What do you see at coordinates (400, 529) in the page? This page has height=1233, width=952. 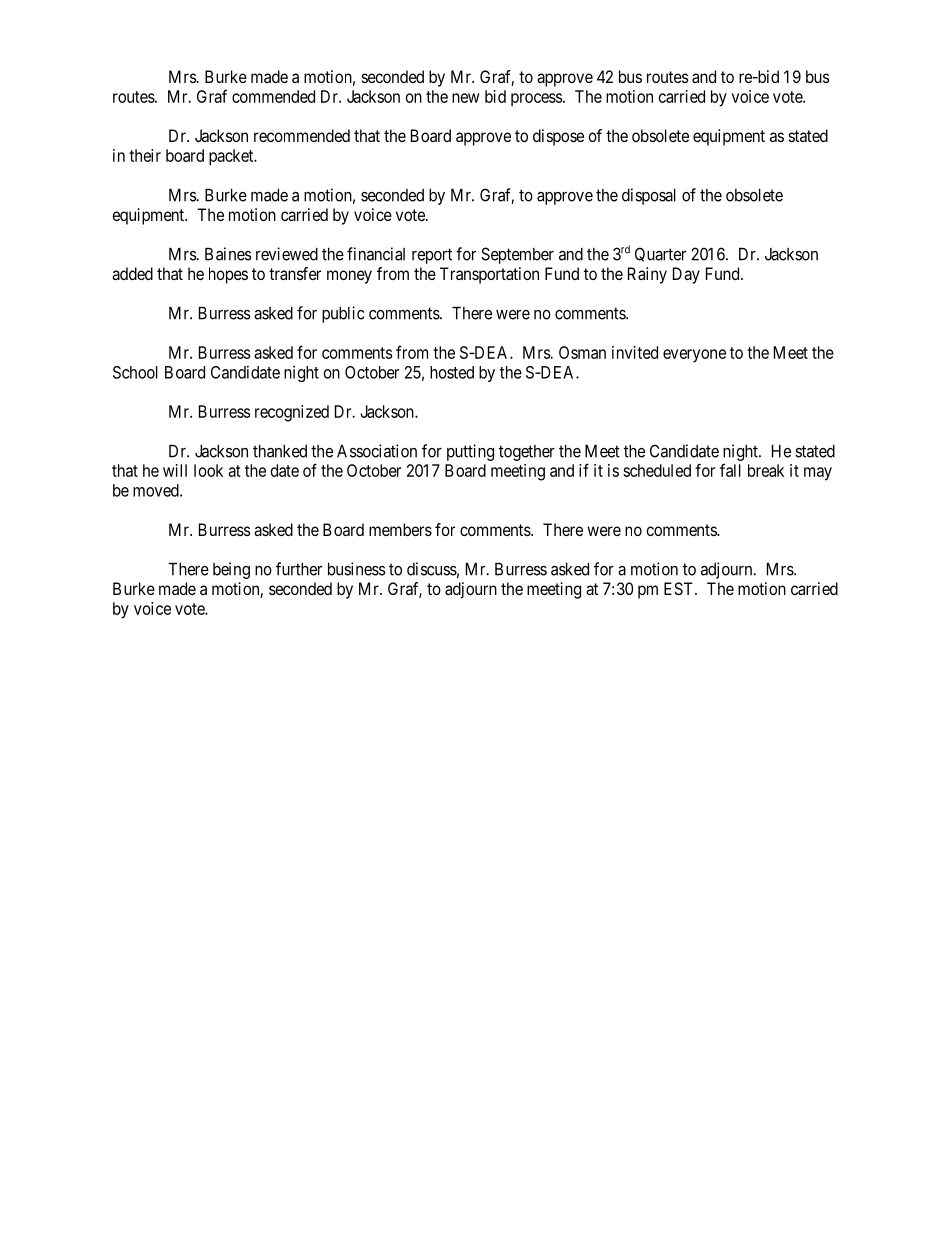 I see `members` at bounding box center [400, 529].
